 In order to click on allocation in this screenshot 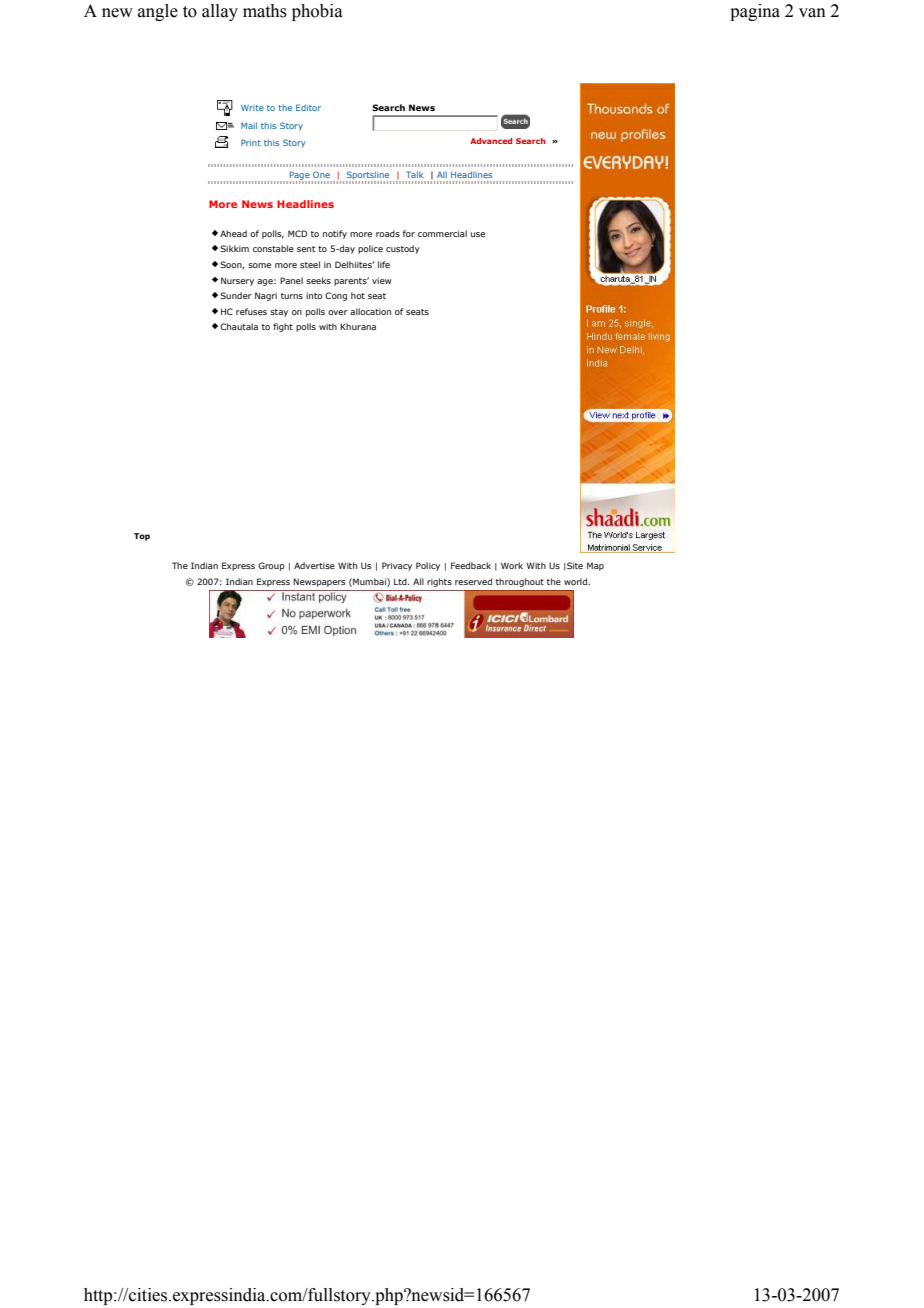, I will do `click(370, 311)`.
